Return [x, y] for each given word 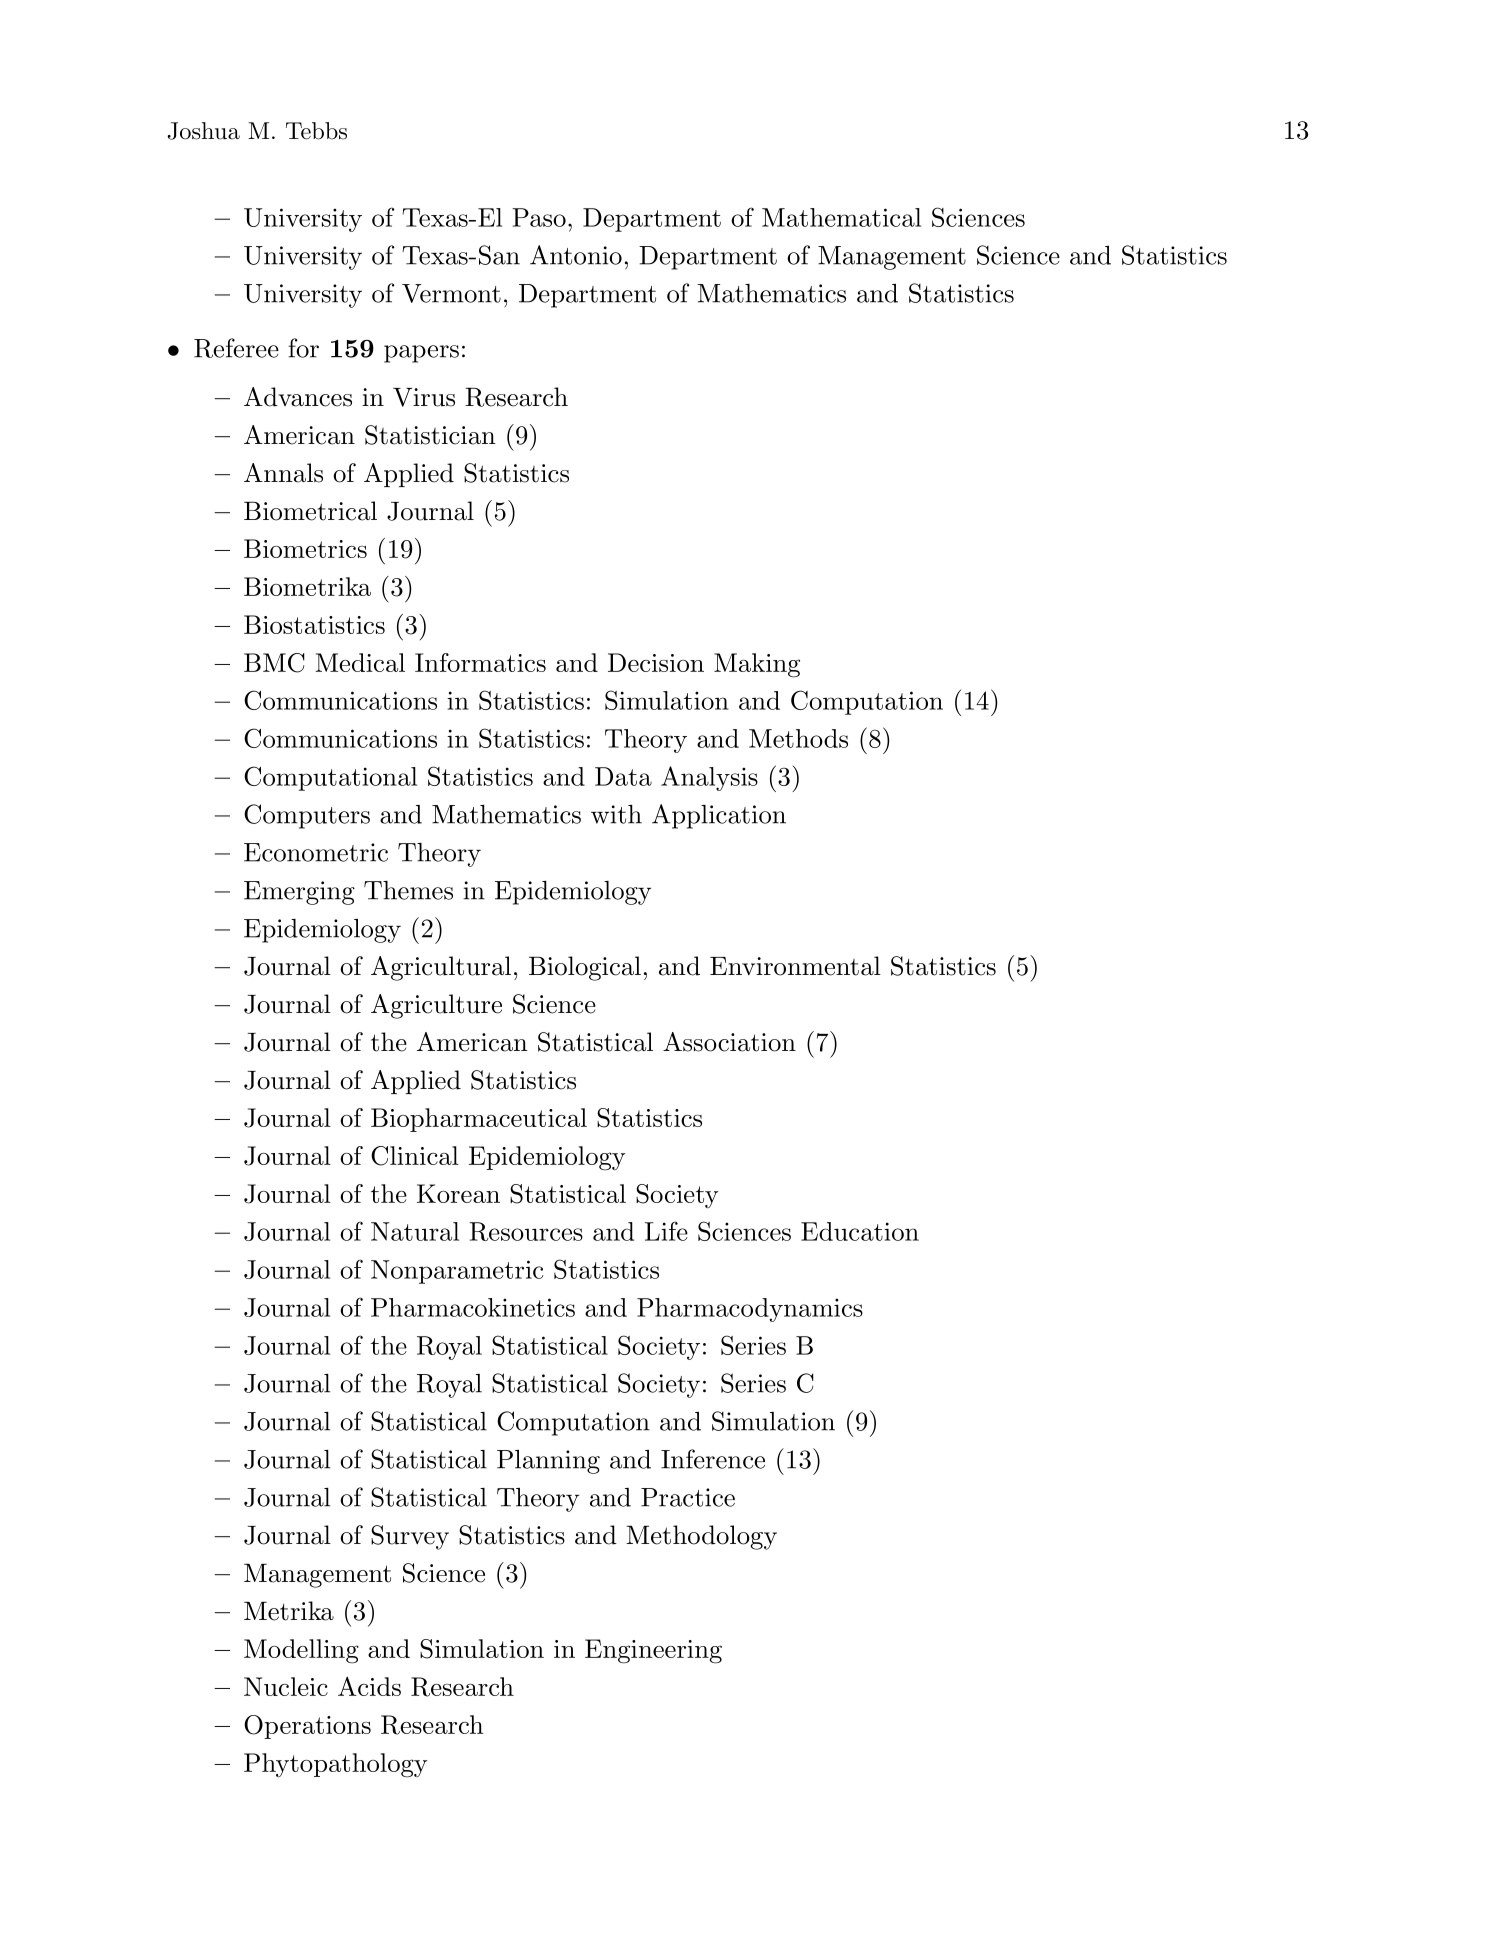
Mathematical [841, 217]
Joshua [203, 131]
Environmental [795, 966]
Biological [585, 968]
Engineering [653, 1651]
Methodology [701, 1537]
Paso [539, 217]
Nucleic [286, 1686]
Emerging [299, 893]
